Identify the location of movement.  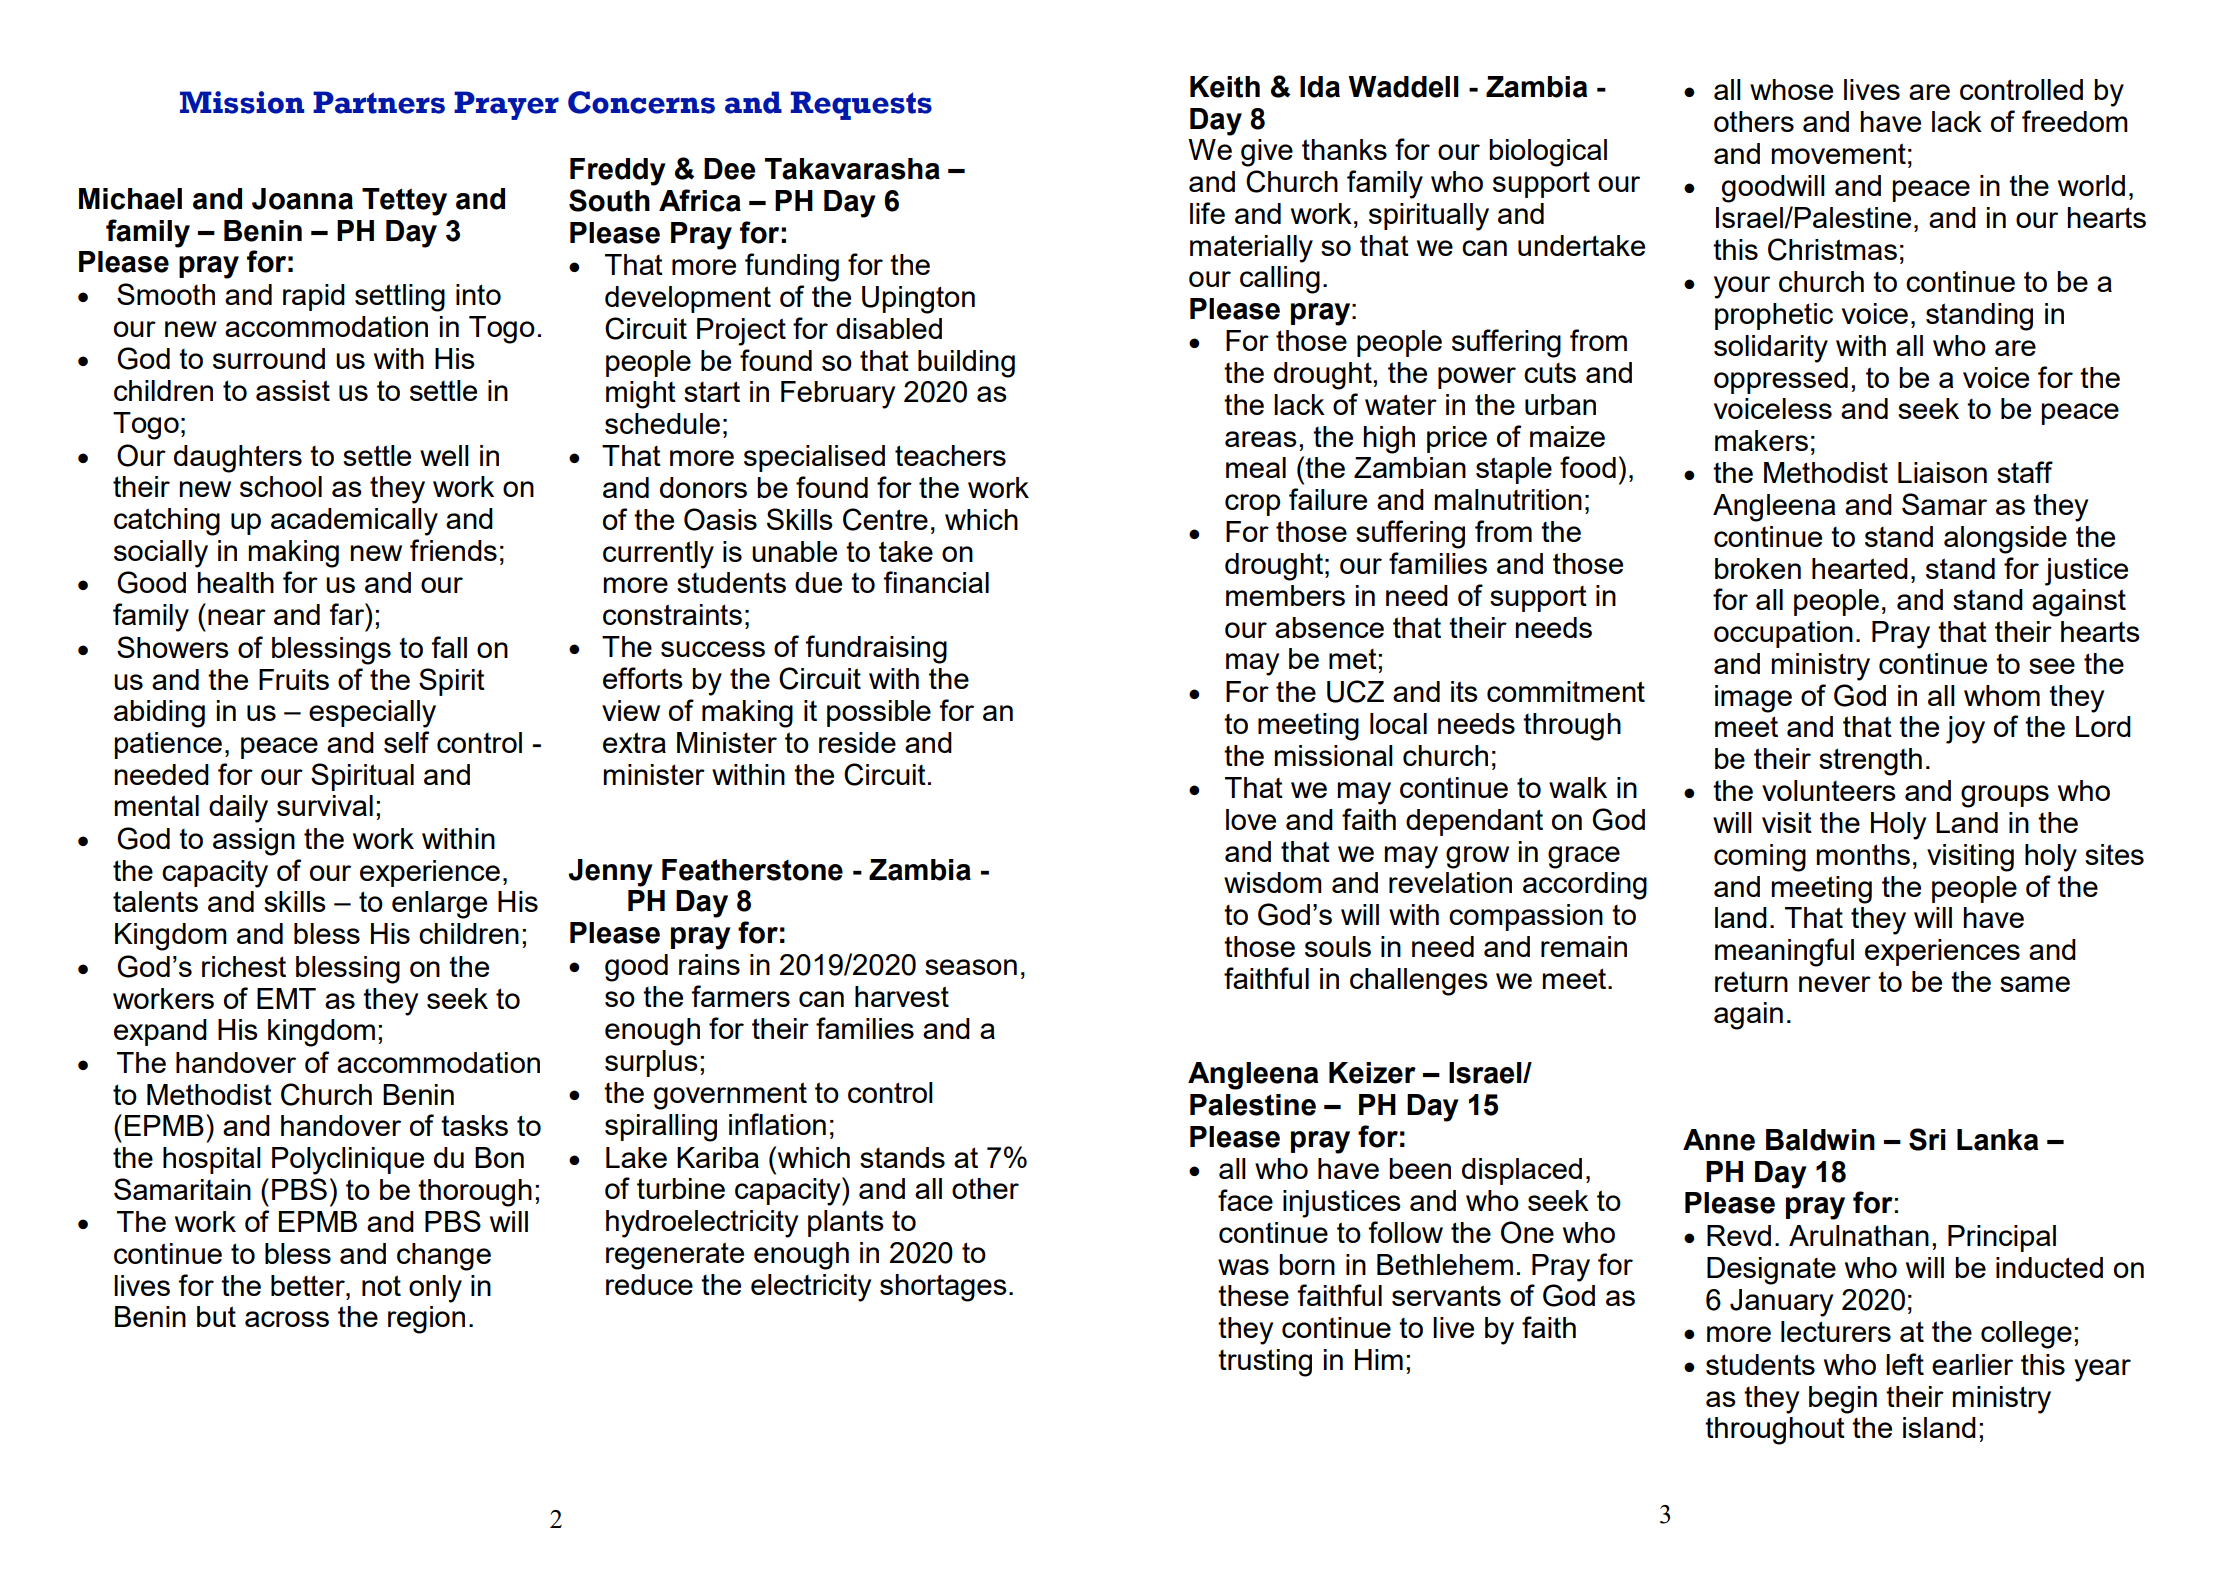
(1838, 153).
